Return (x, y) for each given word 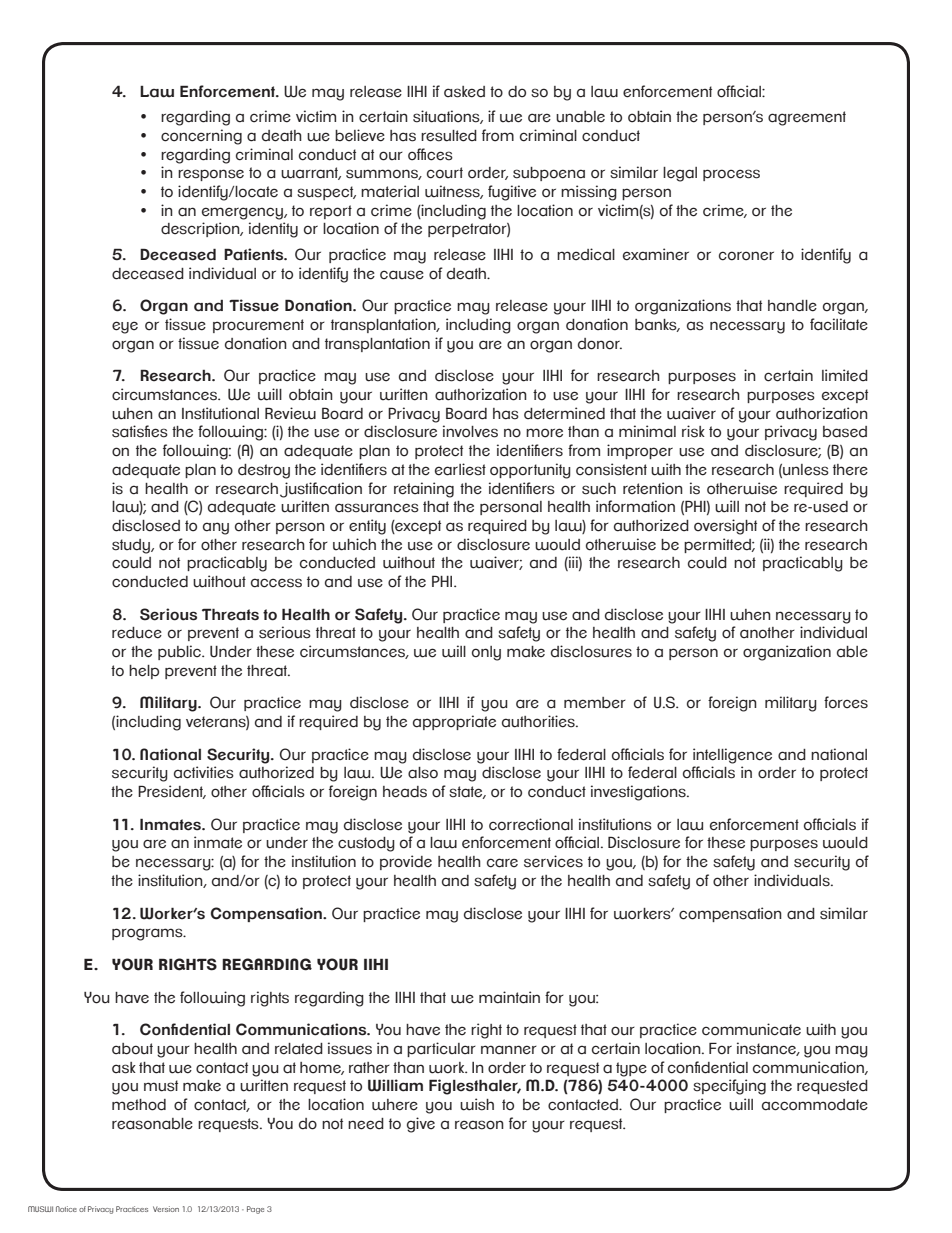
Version (166, 1209)
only (486, 653)
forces (846, 702)
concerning (201, 137)
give (421, 1125)
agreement (807, 118)
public (180, 652)
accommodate (815, 1105)
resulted (449, 136)
